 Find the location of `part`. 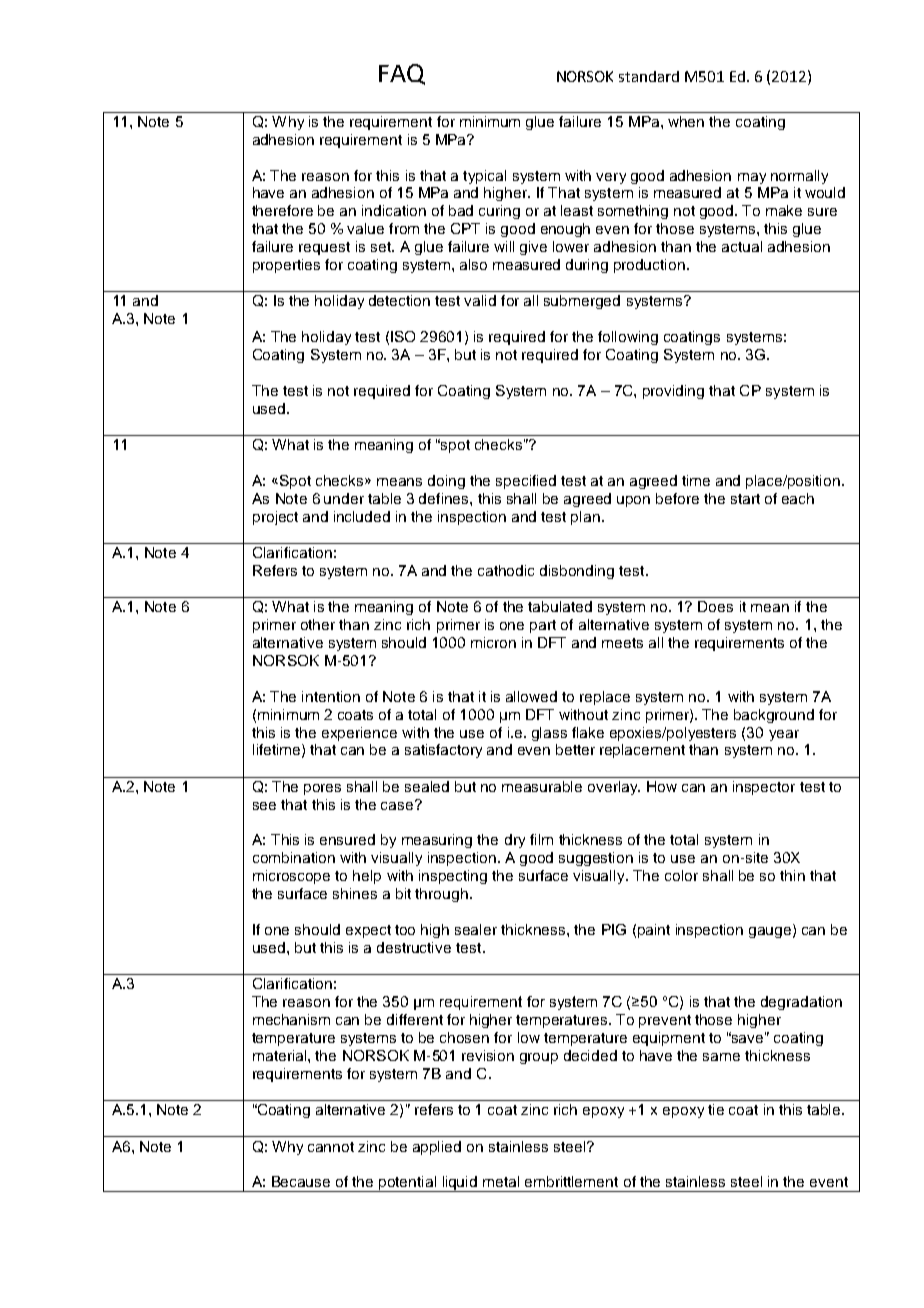

part is located at coordinates (543, 626).
